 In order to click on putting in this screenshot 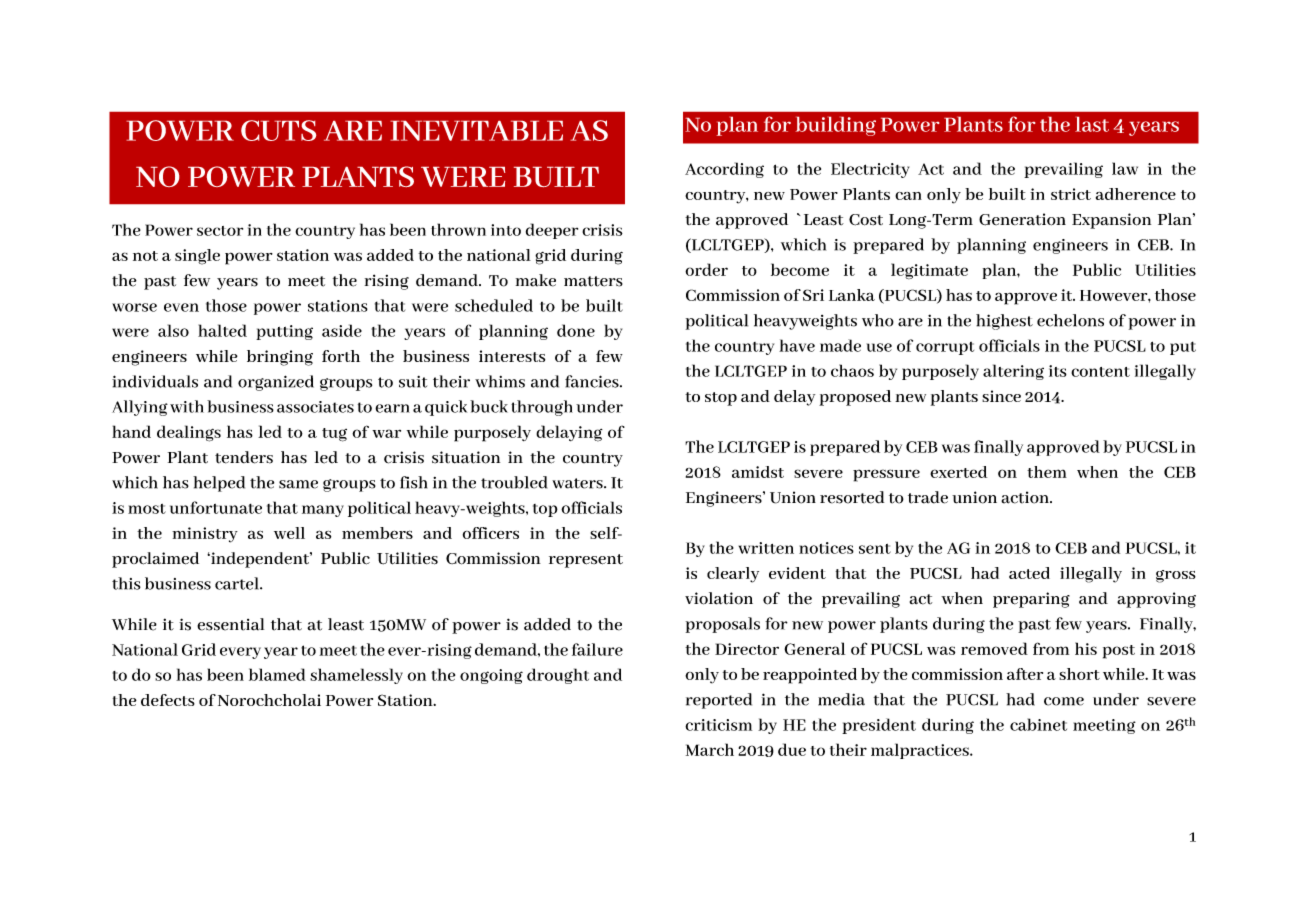, I will do `click(284, 332)`.
